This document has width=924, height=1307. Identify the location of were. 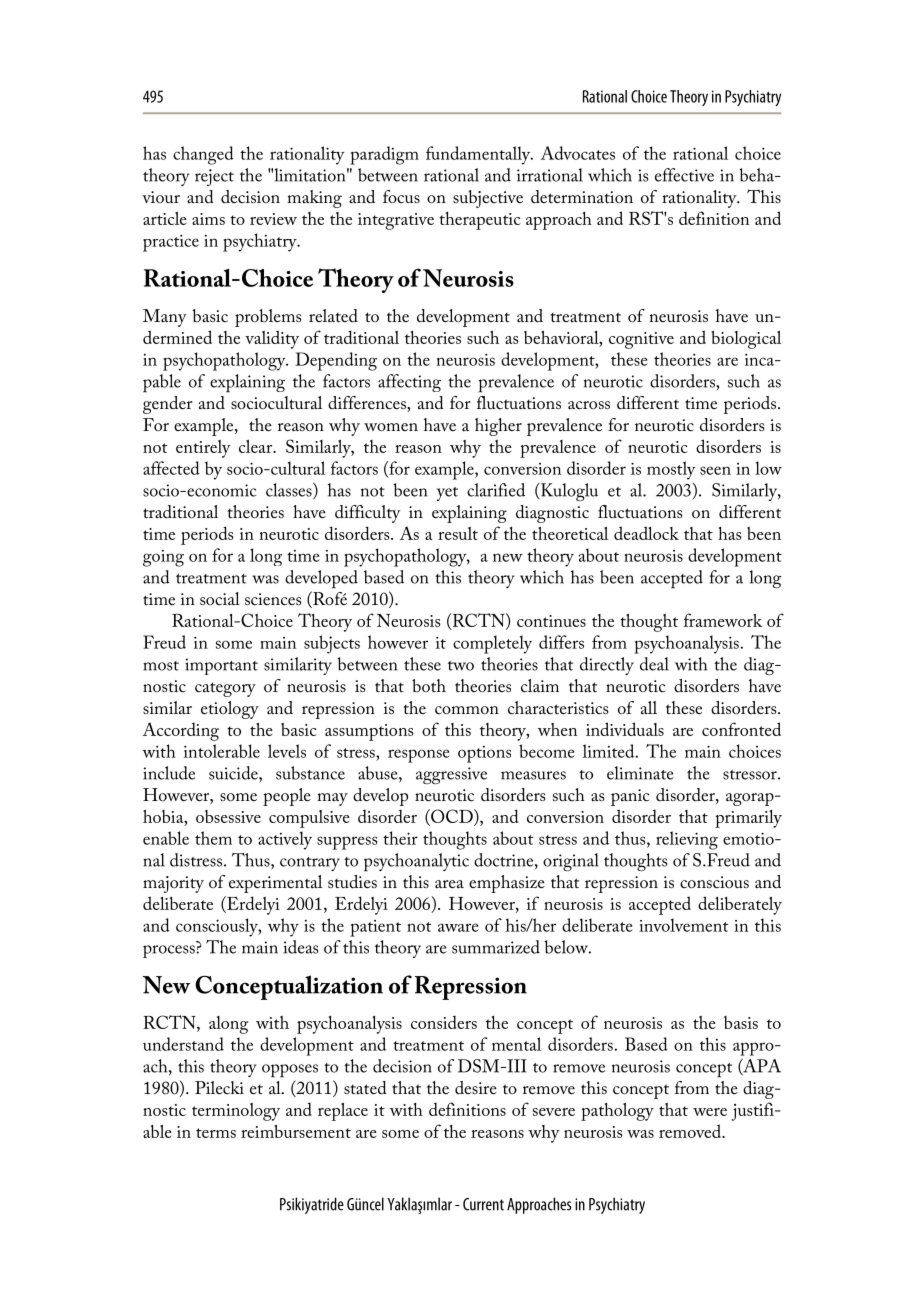
(710, 1112).
